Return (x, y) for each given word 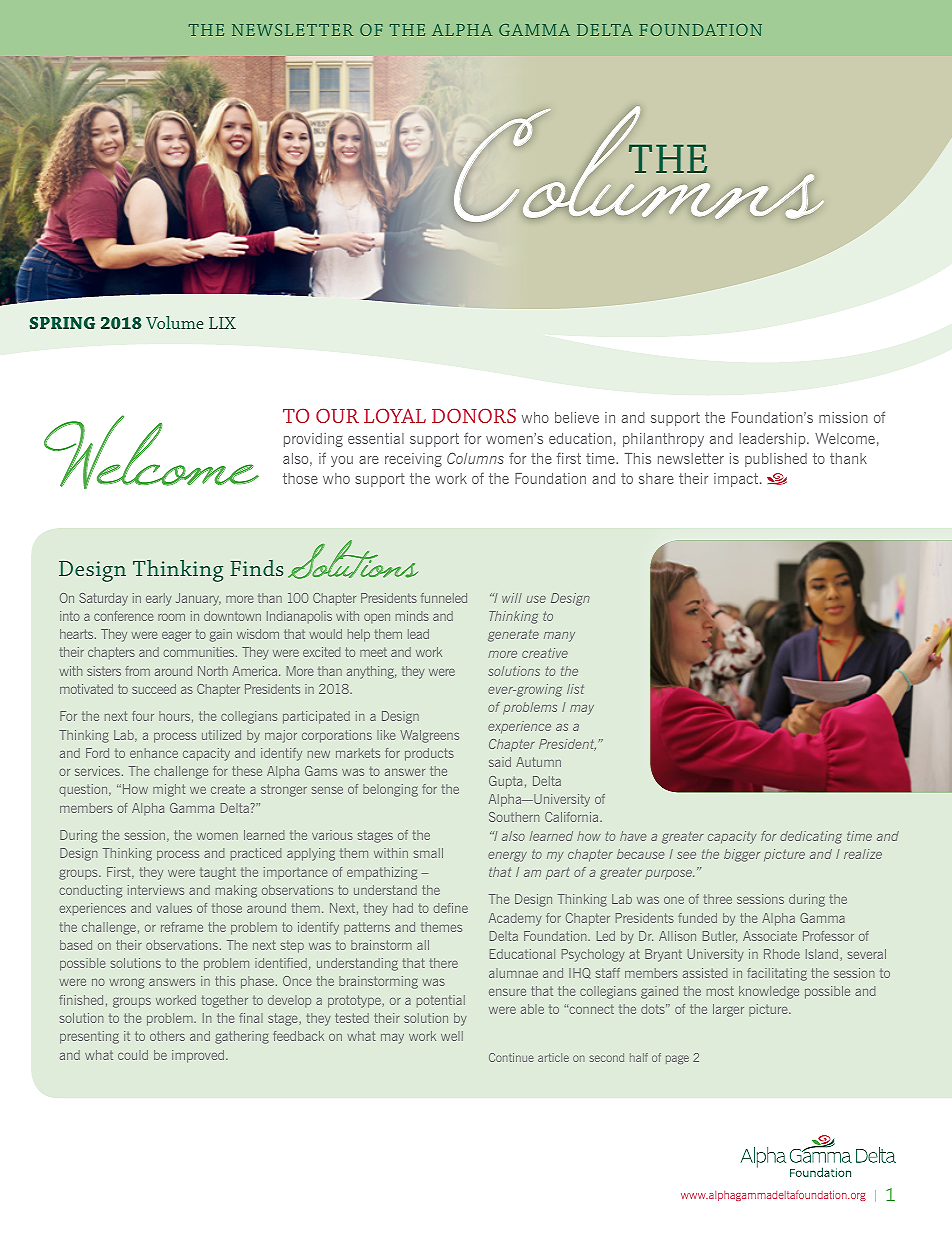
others (167, 1036)
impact (736, 480)
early (159, 599)
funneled (444, 598)
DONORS (474, 415)
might (169, 790)
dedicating (811, 837)
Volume (175, 322)
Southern (514, 817)
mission (843, 417)
